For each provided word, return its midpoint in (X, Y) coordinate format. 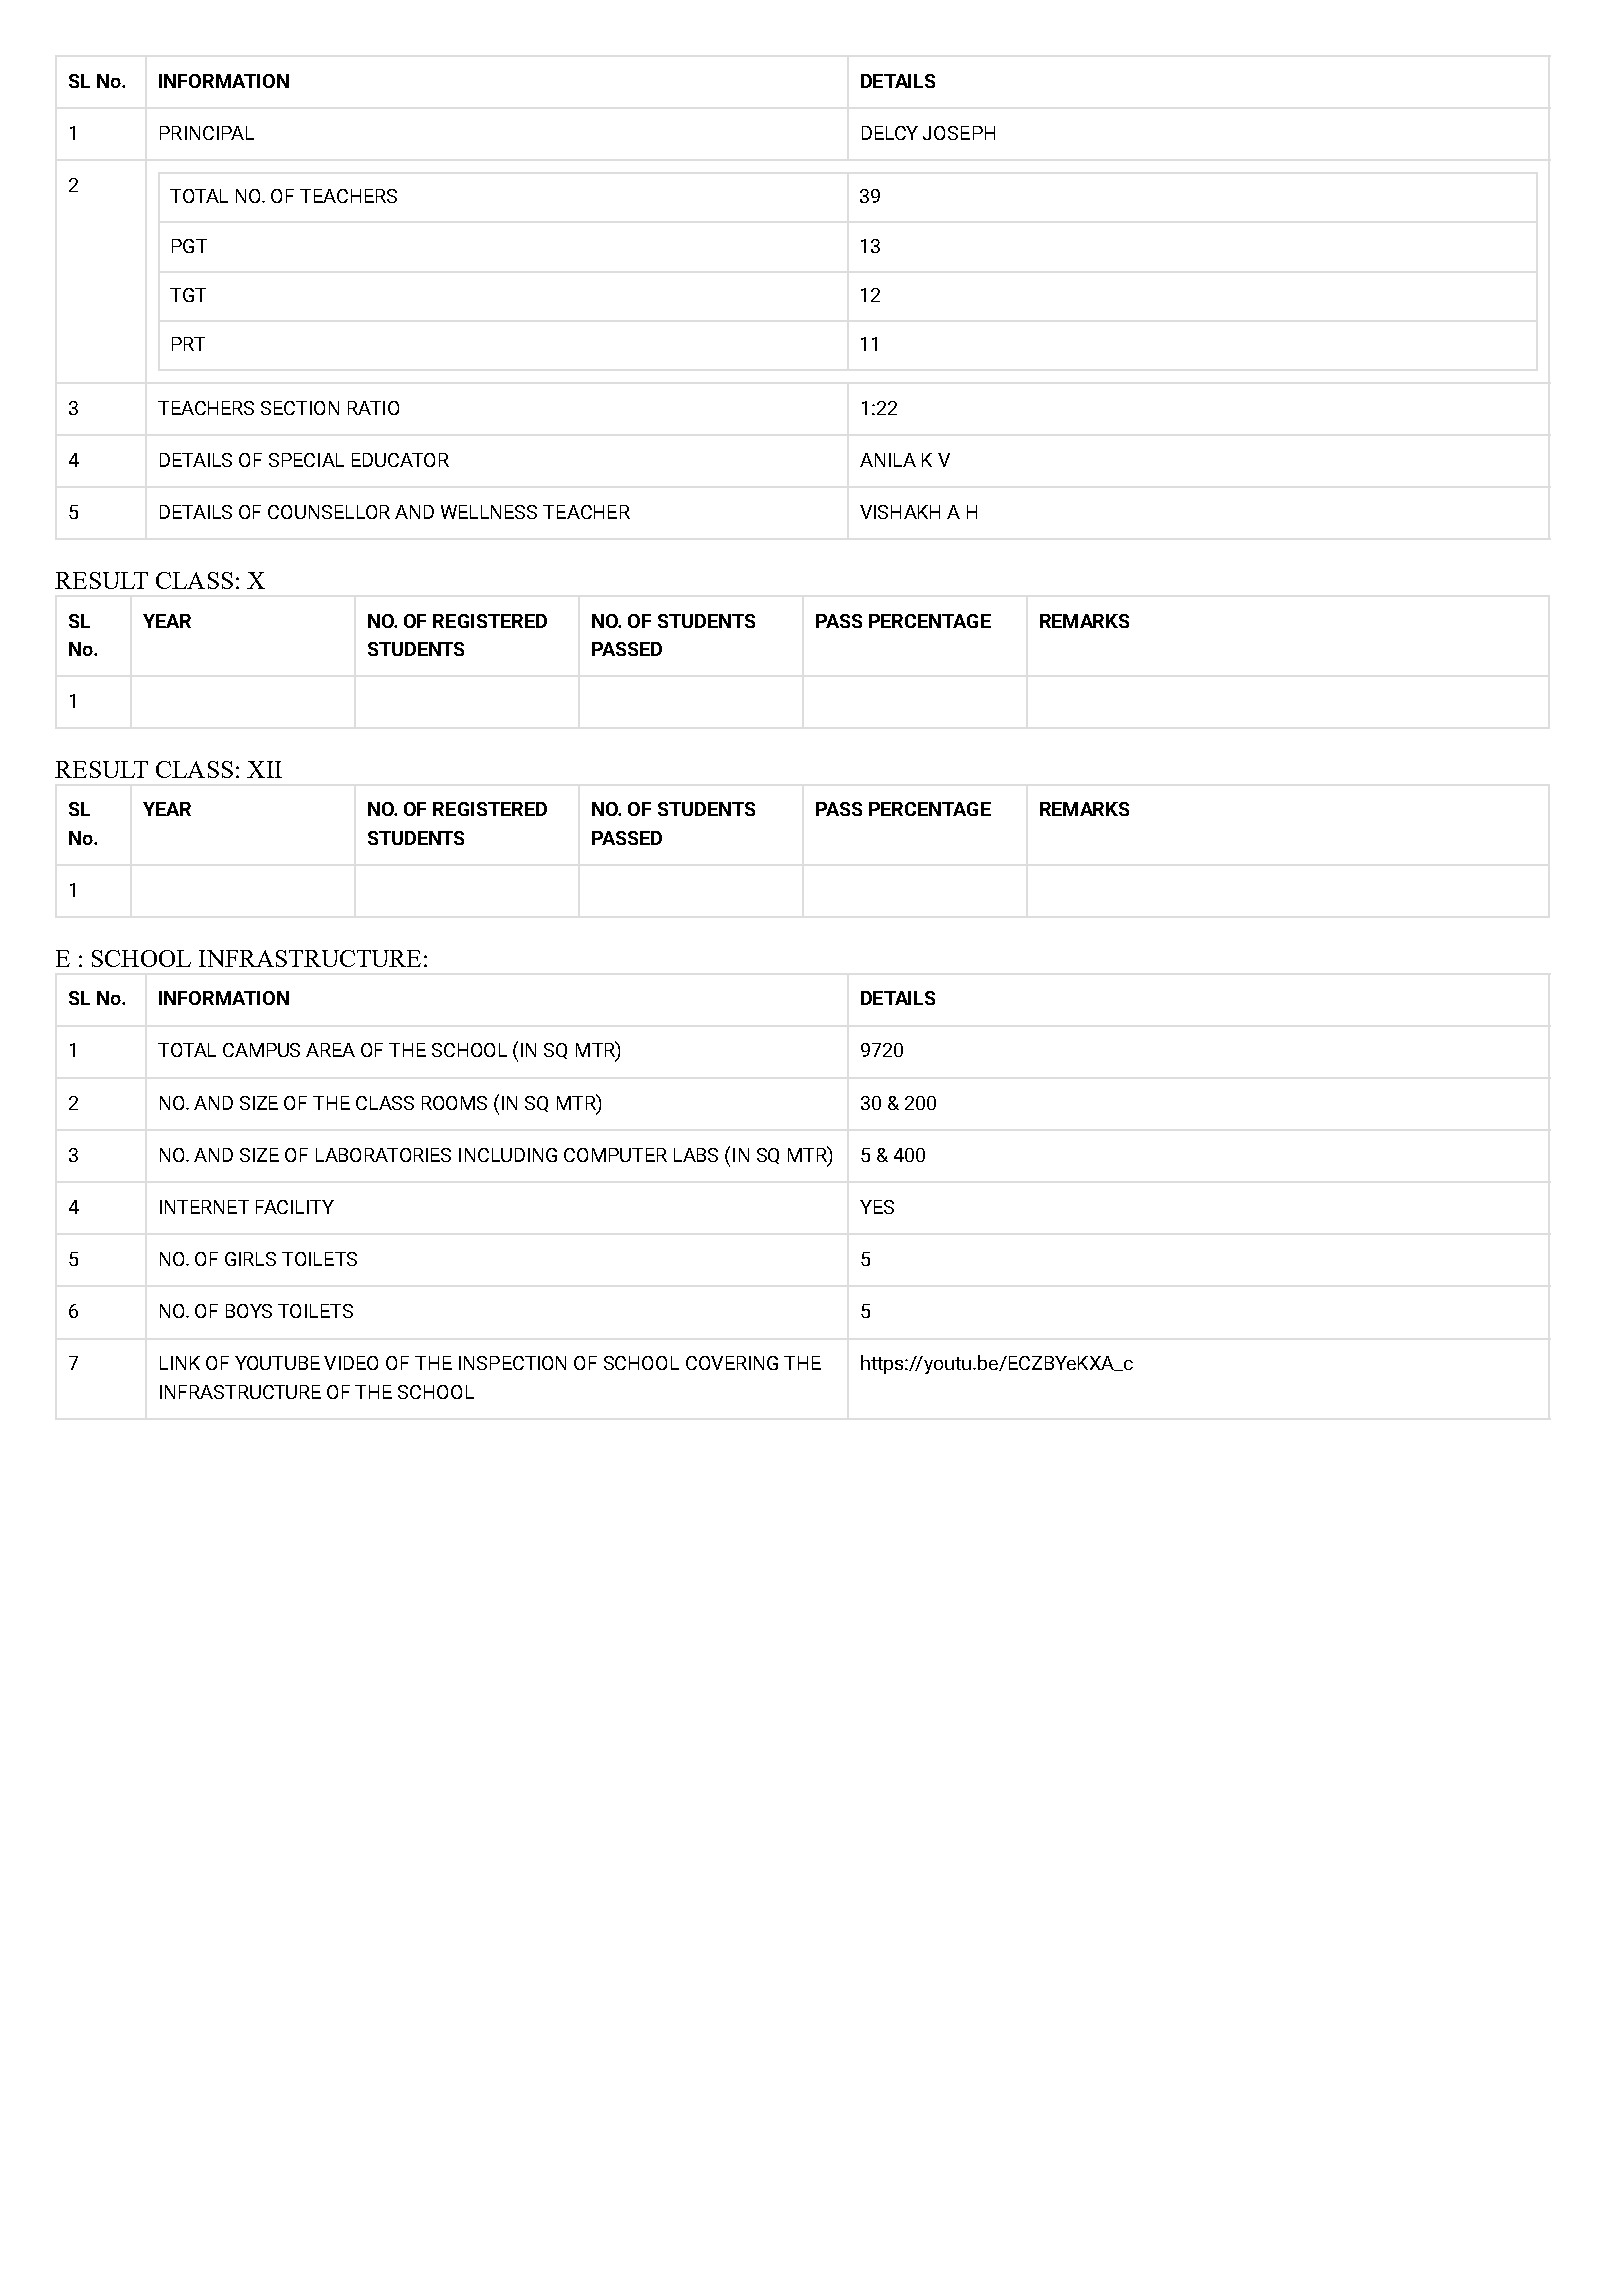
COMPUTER (615, 1155)
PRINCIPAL (207, 133)
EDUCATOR (400, 460)
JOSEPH (959, 133)
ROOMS (454, 1103)
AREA (330, 1050)
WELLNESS (489, 512)
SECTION (300, 408)
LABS (696, 1155)
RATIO (373, 408)
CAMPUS (261, 1050)
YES (877, 1207)
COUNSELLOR (329, 512)
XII (264, 769)
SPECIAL (306, 460)
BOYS (249, 1311)
